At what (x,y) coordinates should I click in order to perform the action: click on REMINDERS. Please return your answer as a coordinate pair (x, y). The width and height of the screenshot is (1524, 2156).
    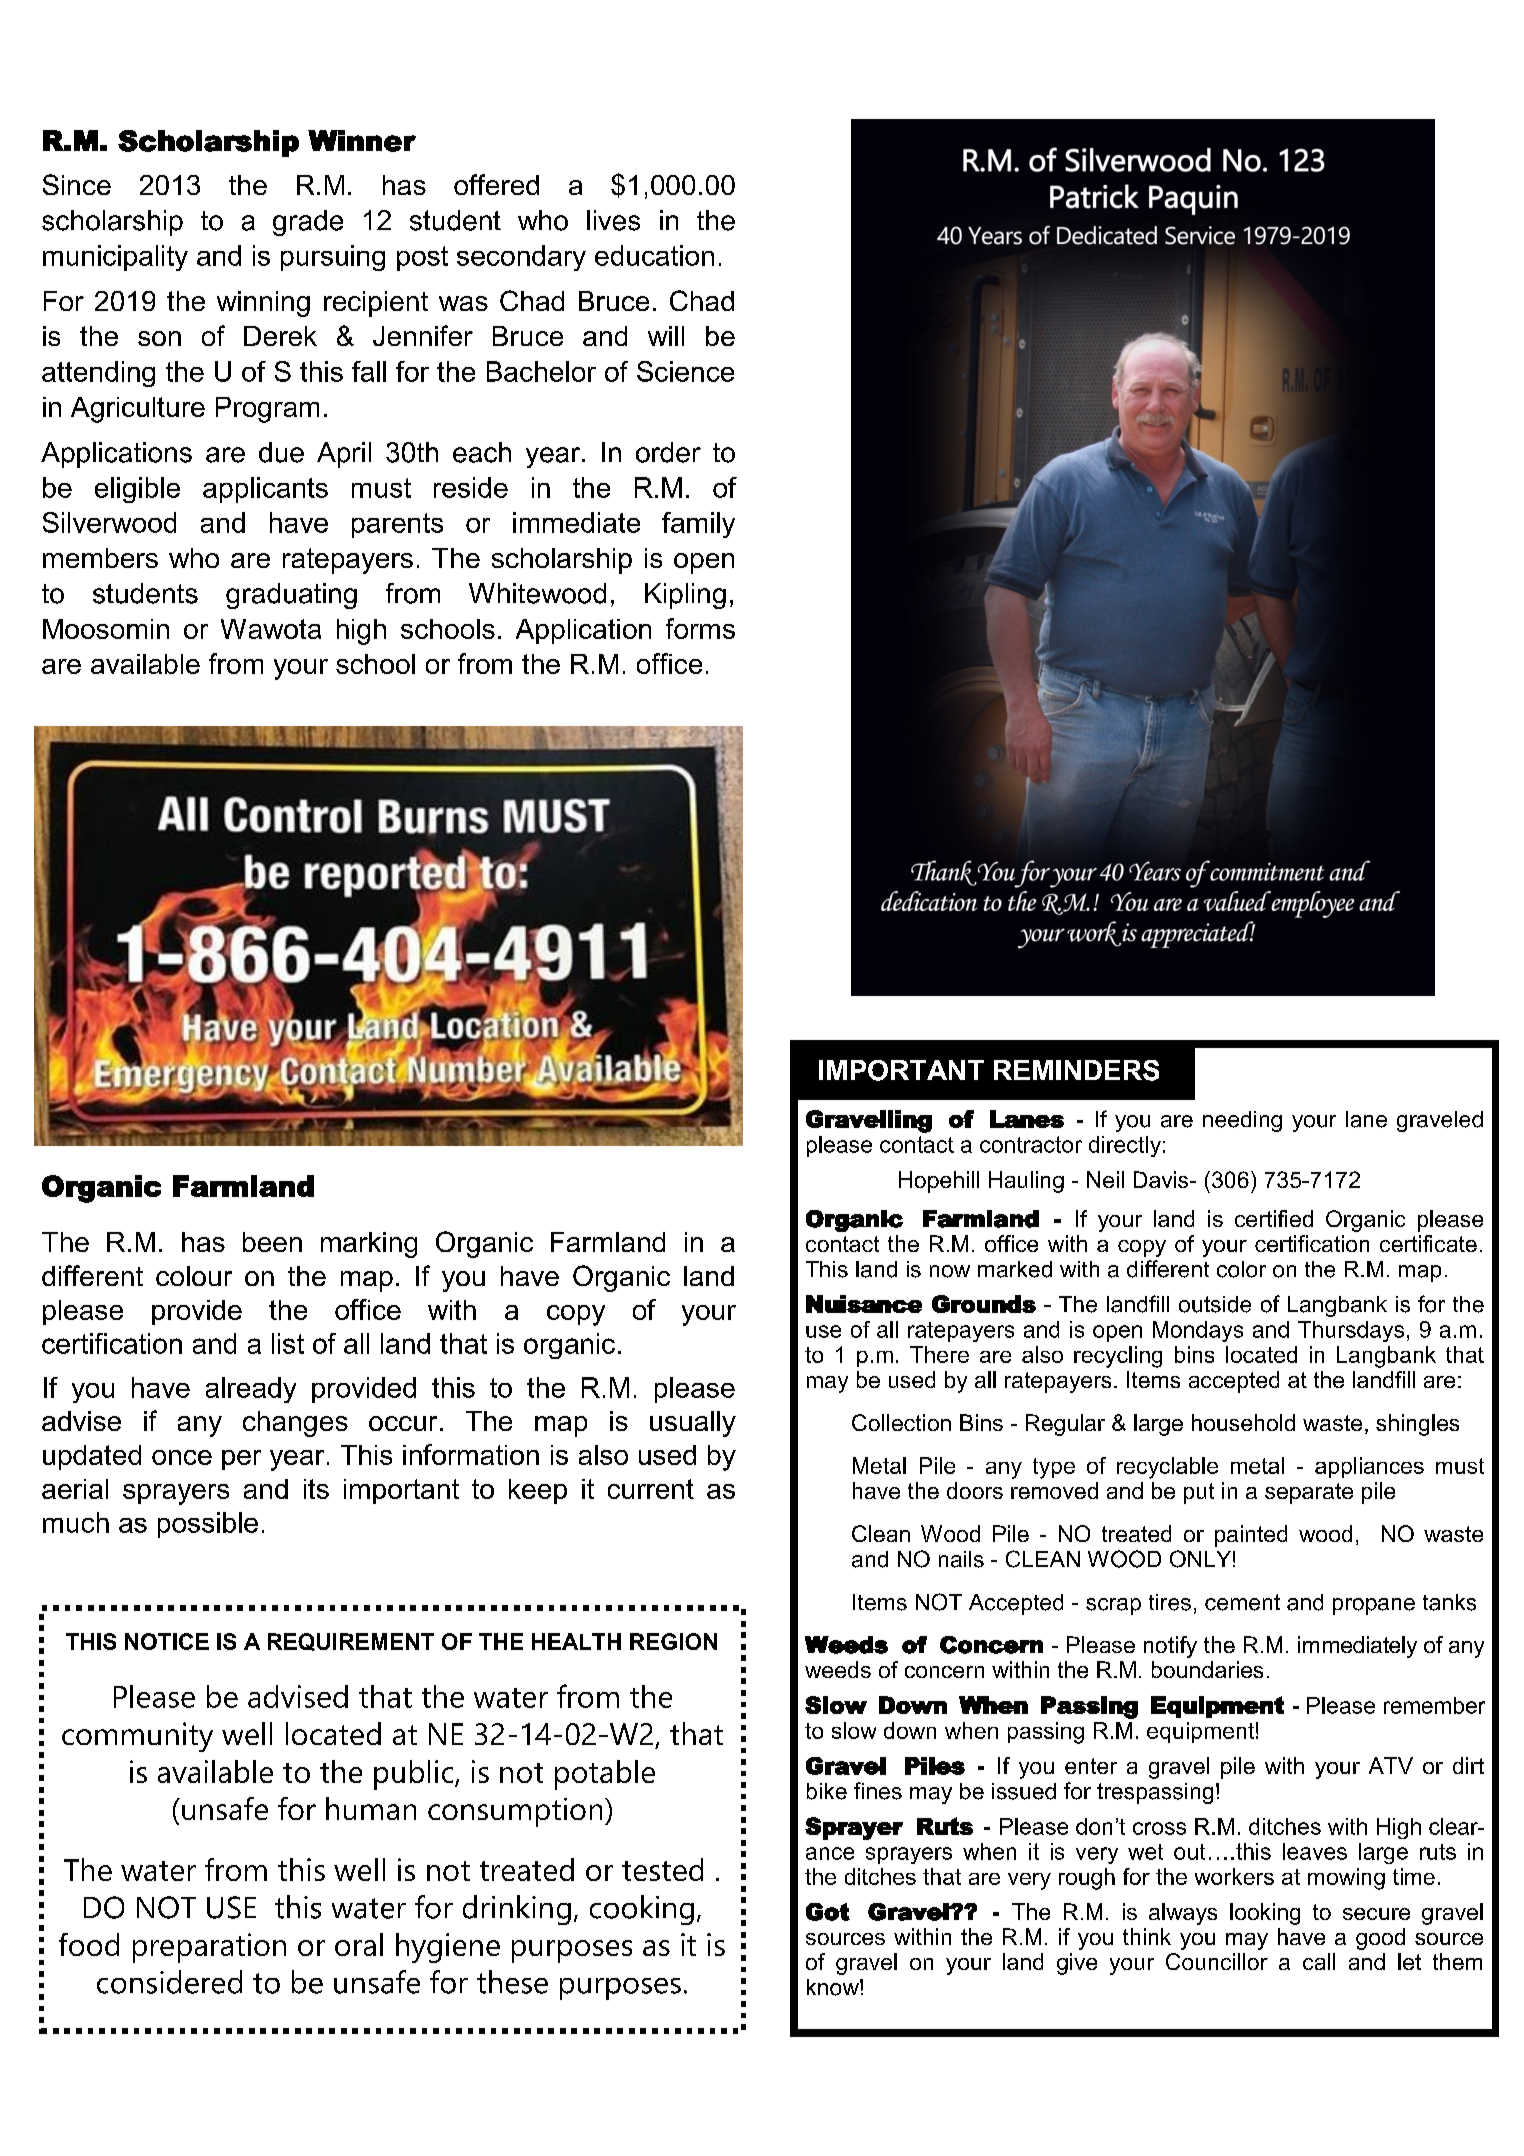
    Looking at the image, I should click on (1076, 1070).
